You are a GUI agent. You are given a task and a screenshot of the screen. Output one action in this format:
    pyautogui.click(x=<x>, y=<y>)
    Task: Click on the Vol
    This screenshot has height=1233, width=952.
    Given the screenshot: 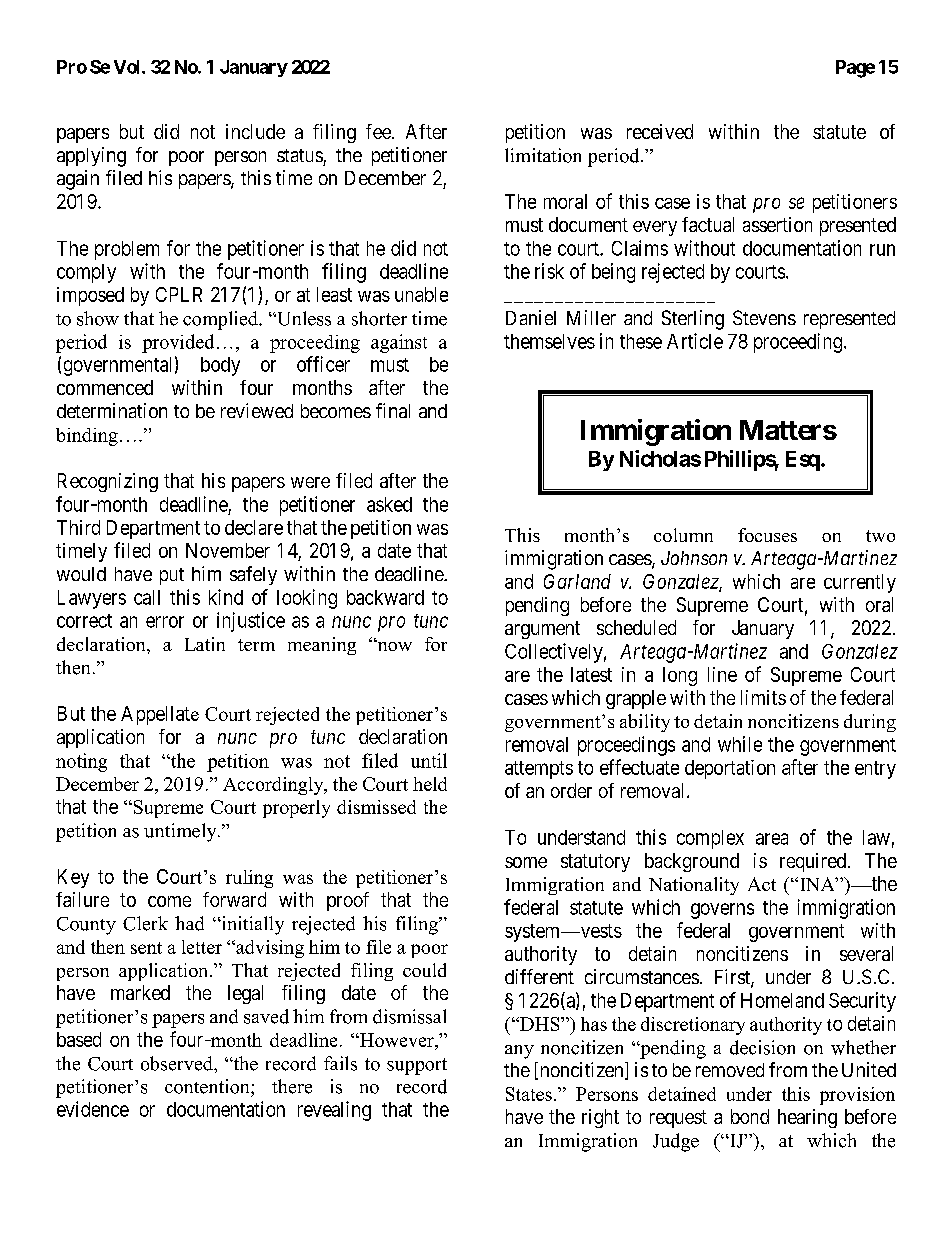 What is the action you would take?
    pyautogui.click(x=128, y=67)
